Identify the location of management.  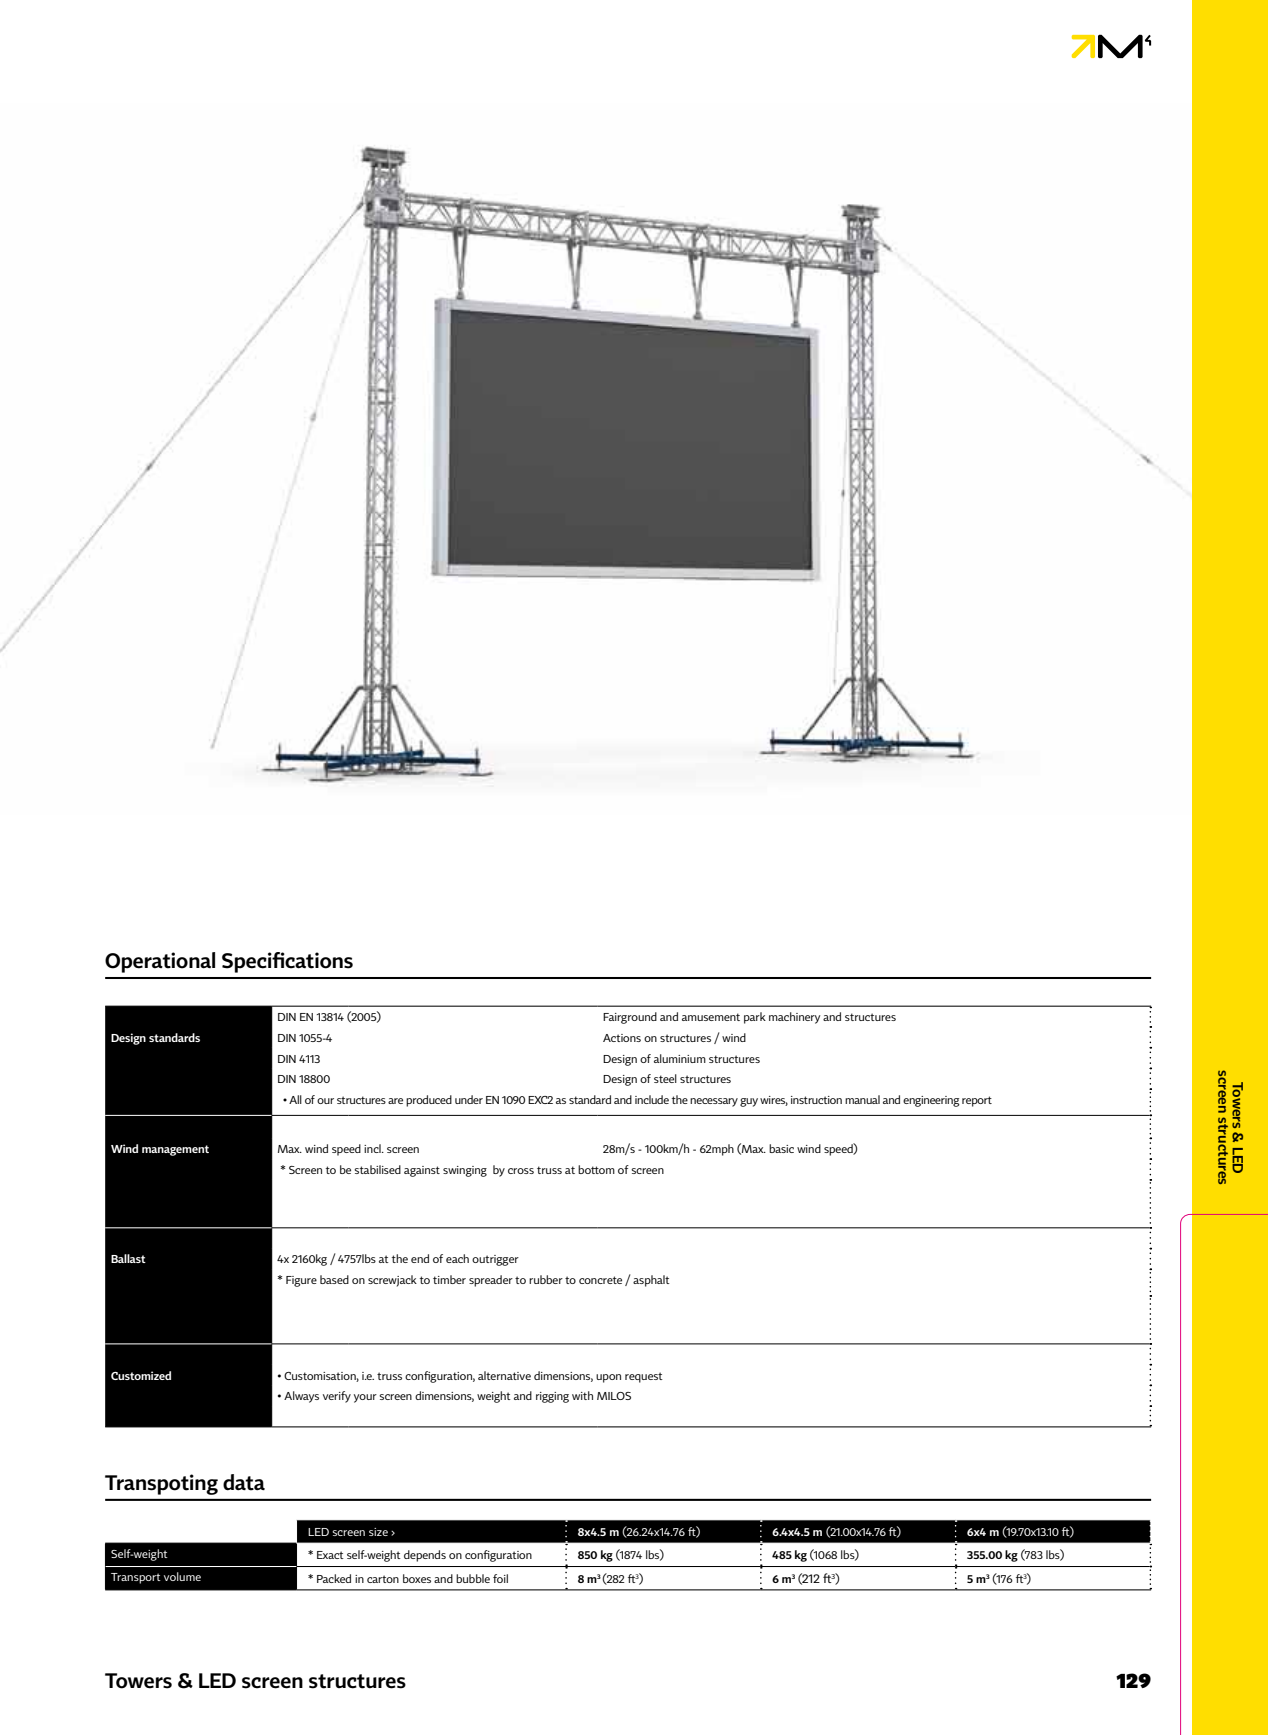
(175, 1150).
